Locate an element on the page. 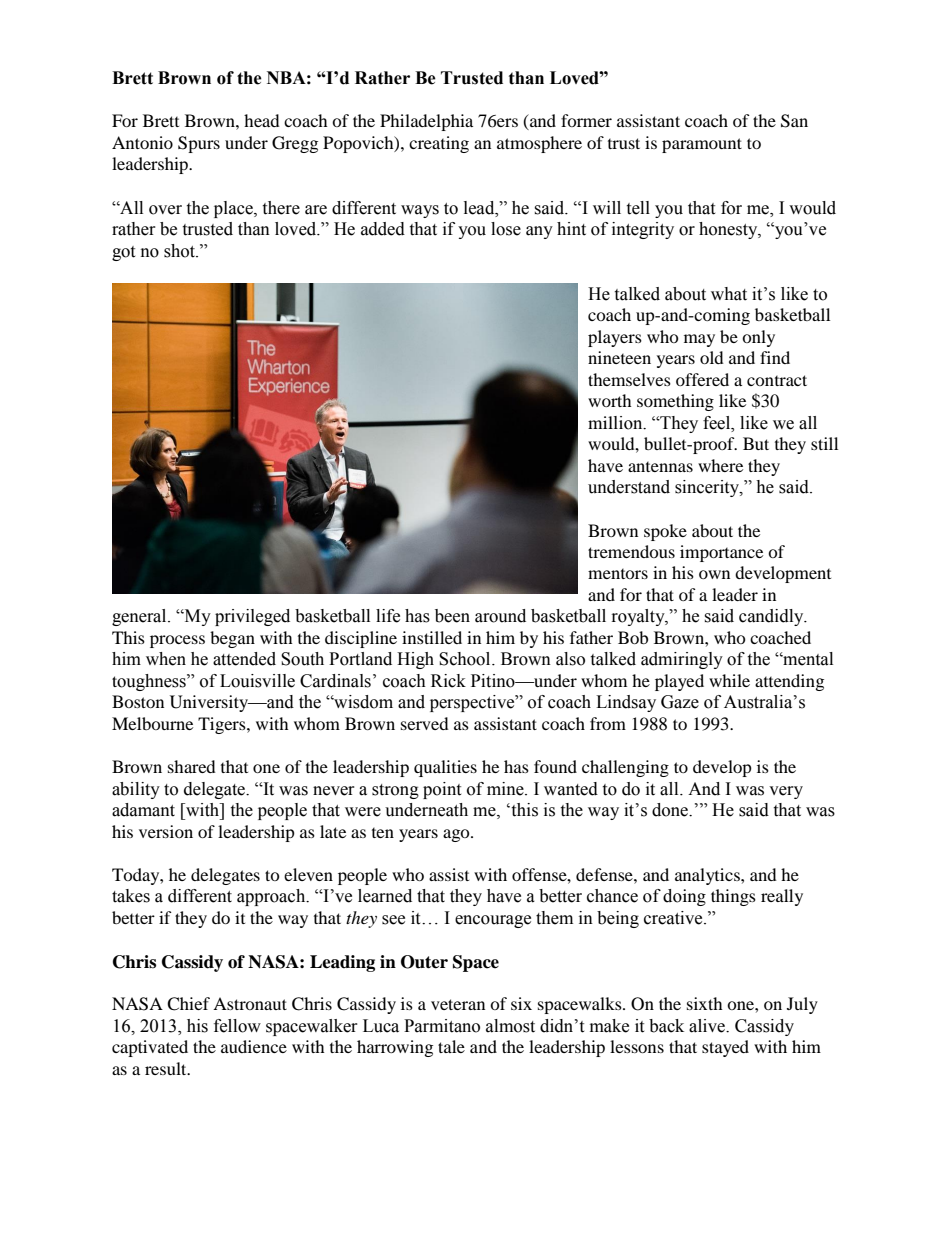 The image size is (952, 1233). creating is located at coordinates (439, 144).
